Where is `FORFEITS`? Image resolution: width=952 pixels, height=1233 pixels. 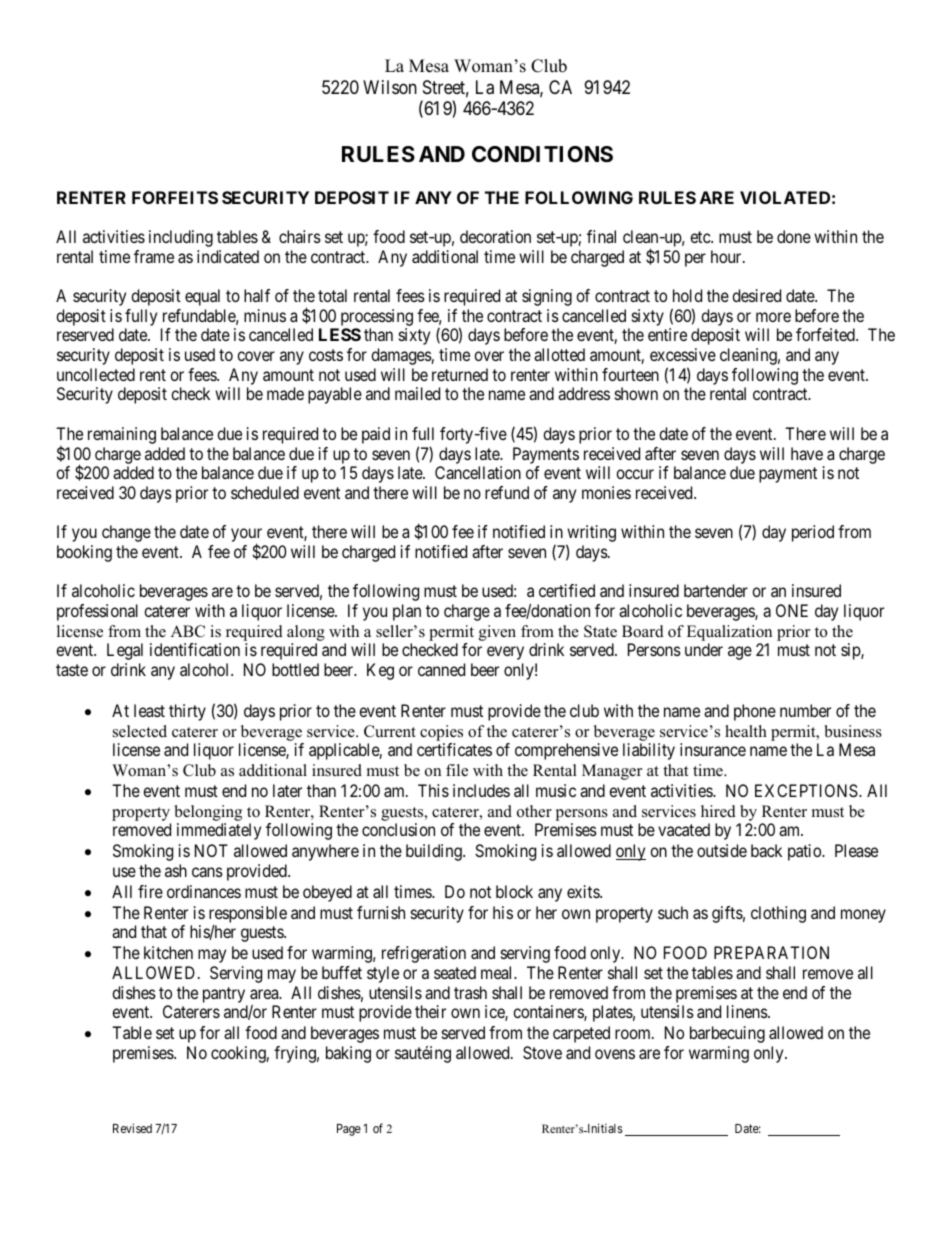
FORFEITS is located at coordinates (175, 197).
